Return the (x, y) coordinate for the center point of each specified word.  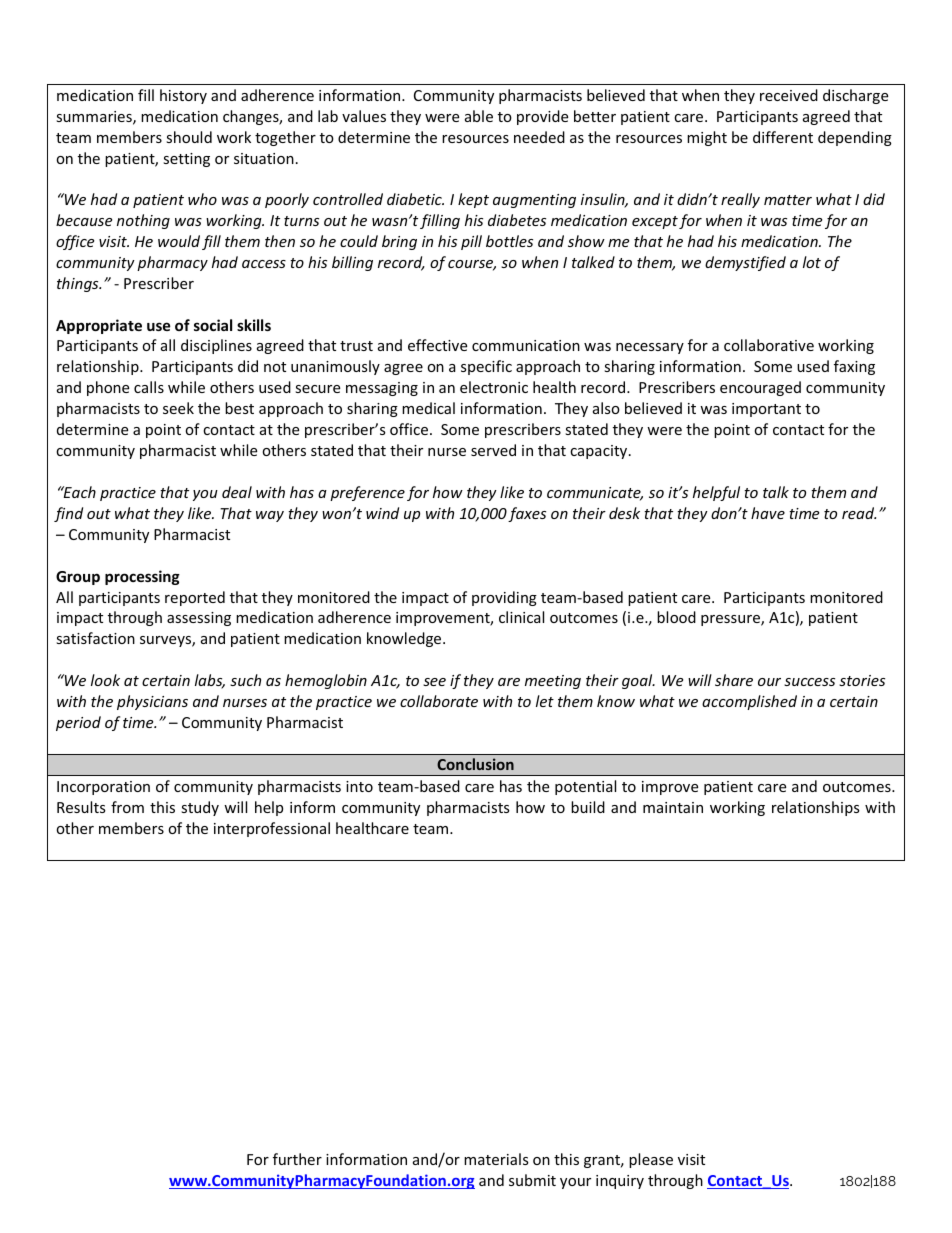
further (297, 1159)
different (783, 137)
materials (496, 1159)
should (189, 137)
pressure (731, 620)
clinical (521, 617)
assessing (199, 619)
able (479, 116)
